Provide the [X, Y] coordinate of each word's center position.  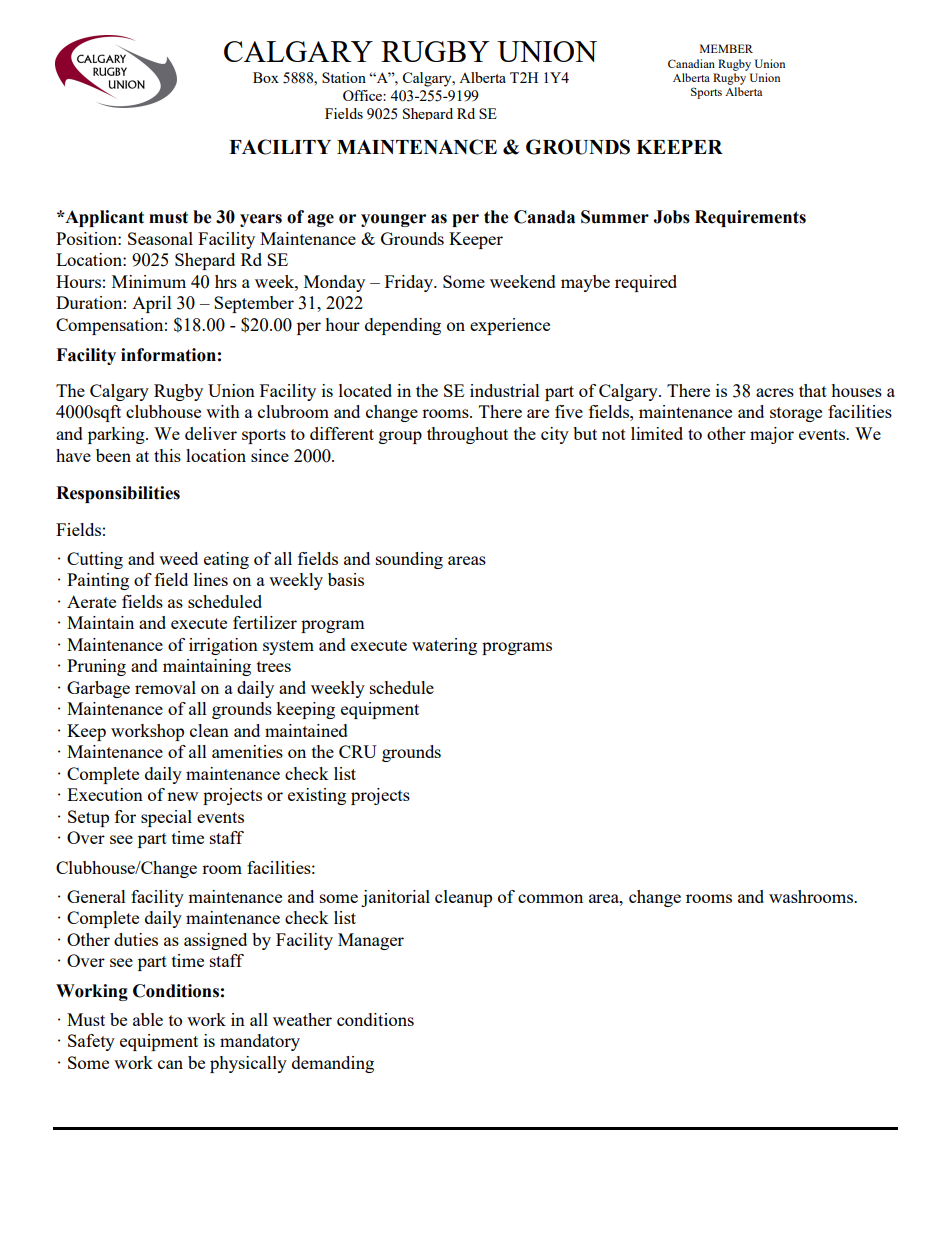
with [223, 411]
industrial [505, 390]
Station [344, 77]
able [148, 1019]
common [550, 898]
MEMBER [726, 48]
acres [775, 392]
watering [444, 646]
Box [266, 77]
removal [165, 687]
